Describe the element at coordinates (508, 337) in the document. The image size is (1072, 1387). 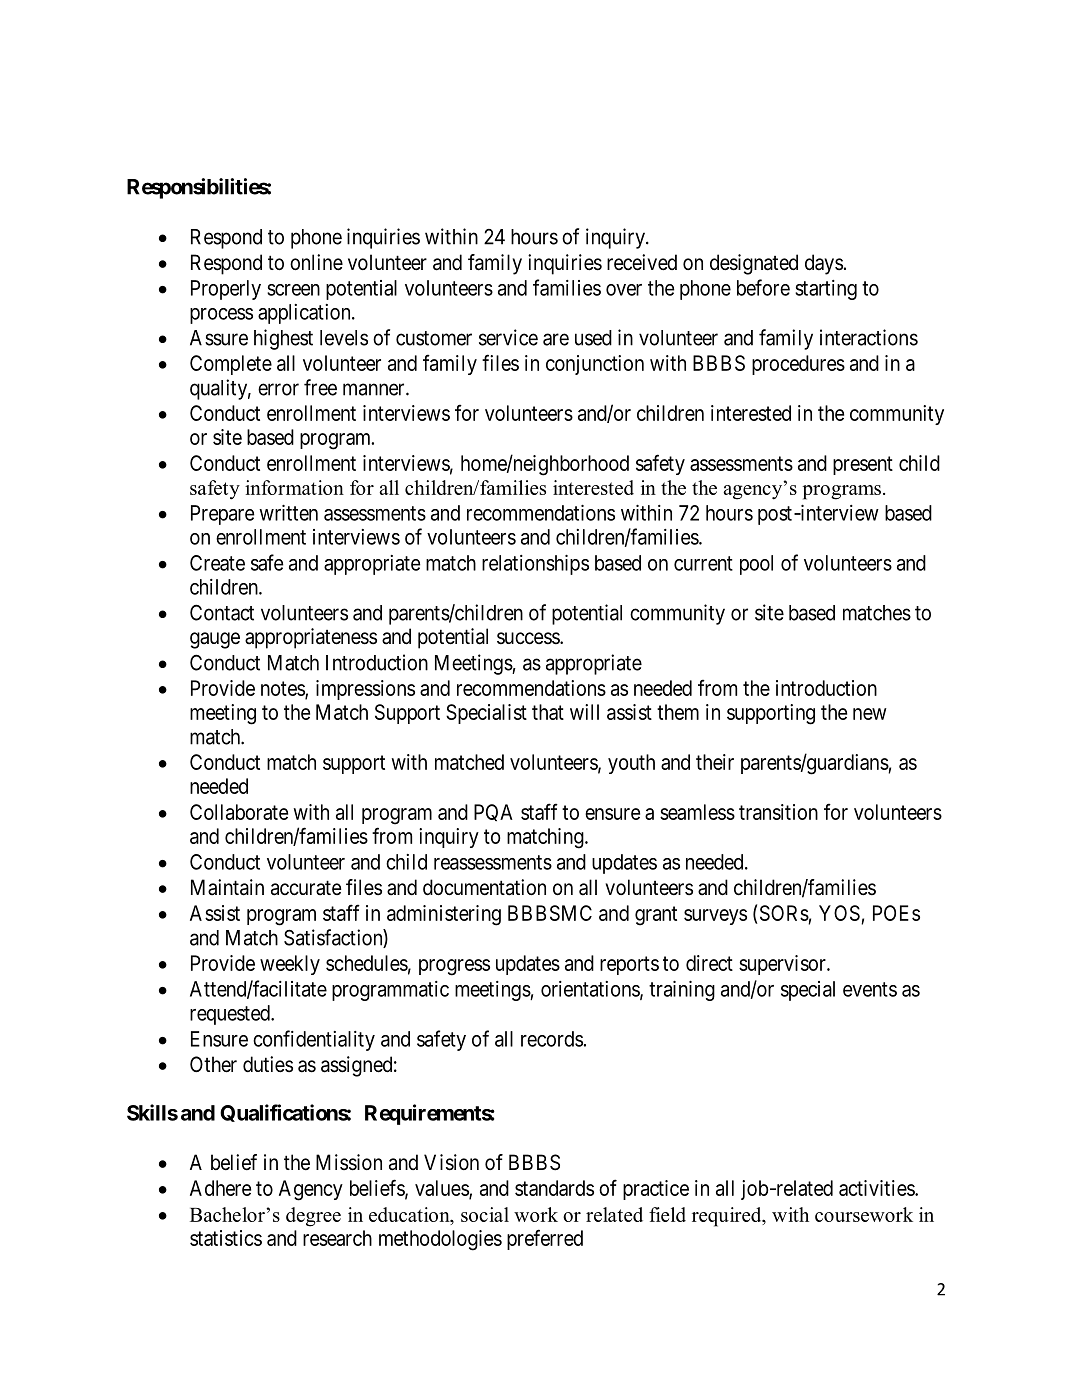
I see `service` at that location.
